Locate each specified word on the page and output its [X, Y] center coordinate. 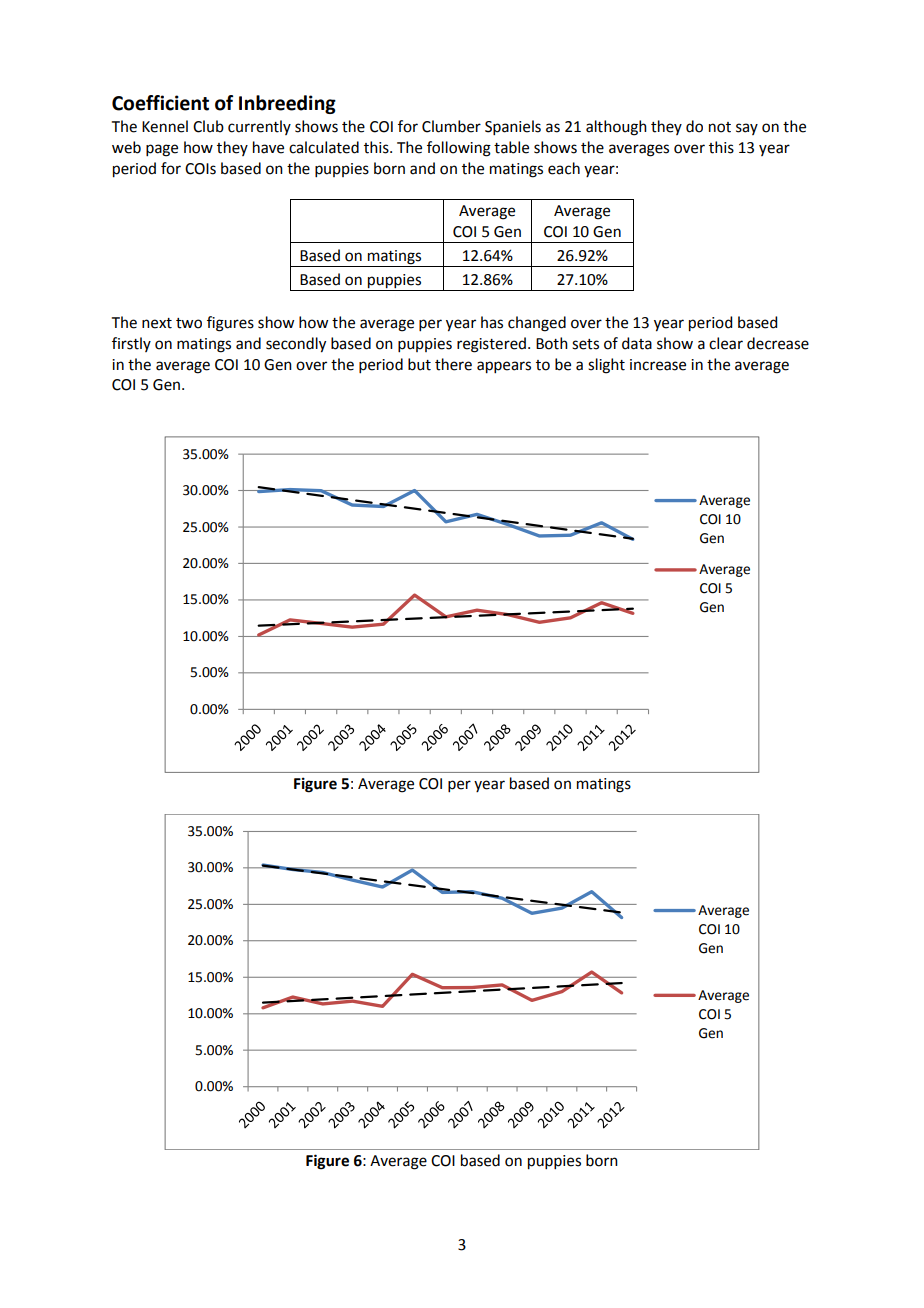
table [511, 147]
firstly [131, 344]
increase [658, 365]
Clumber [451, 126]
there [453, 364]
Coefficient [160, 103]
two [189, 323]
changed [537, 324]
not [720, 127]
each [564, 168]
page [162, 150]
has [492, 322]
